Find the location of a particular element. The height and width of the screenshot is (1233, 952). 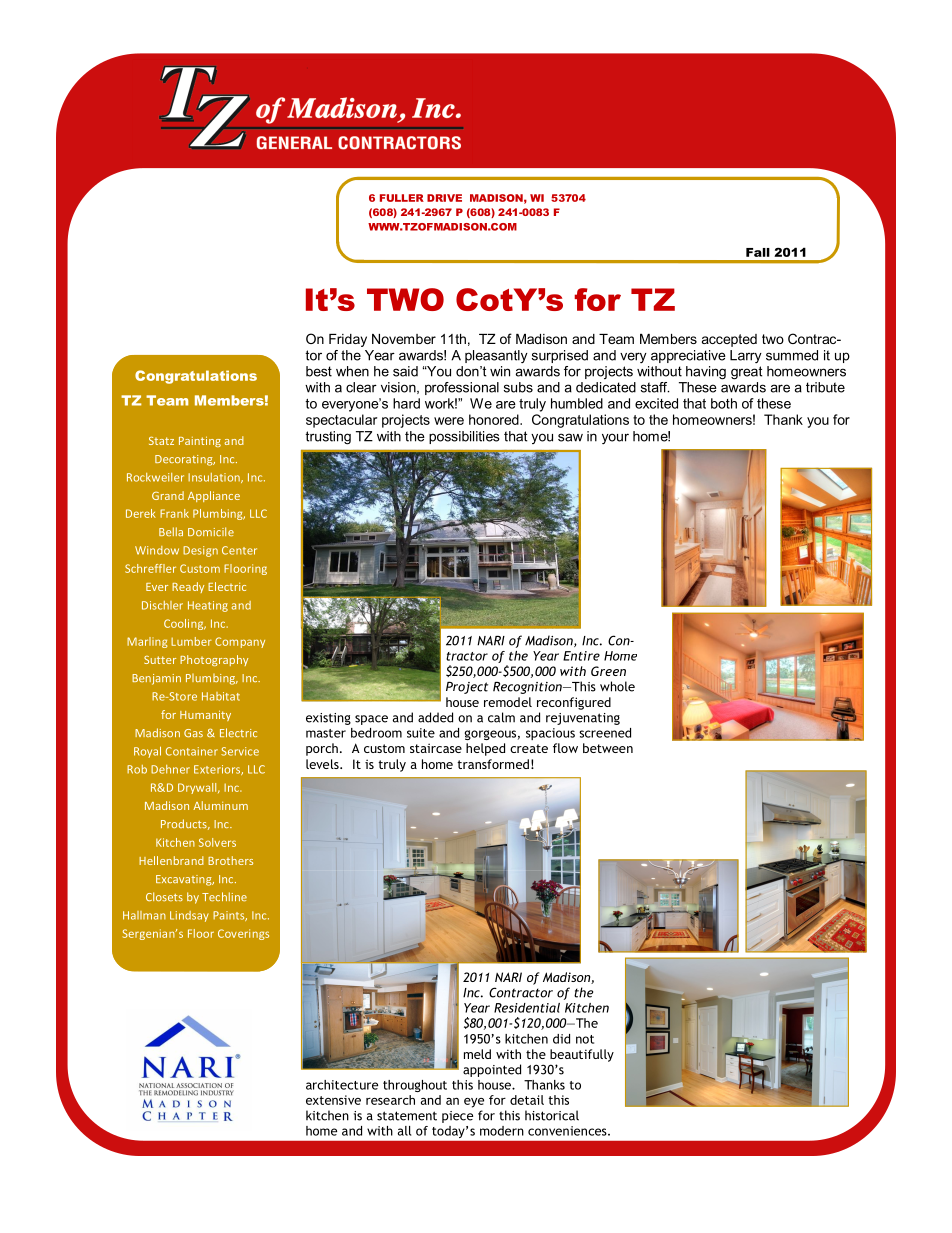

FULLER is located at coordinates (402, 198).
